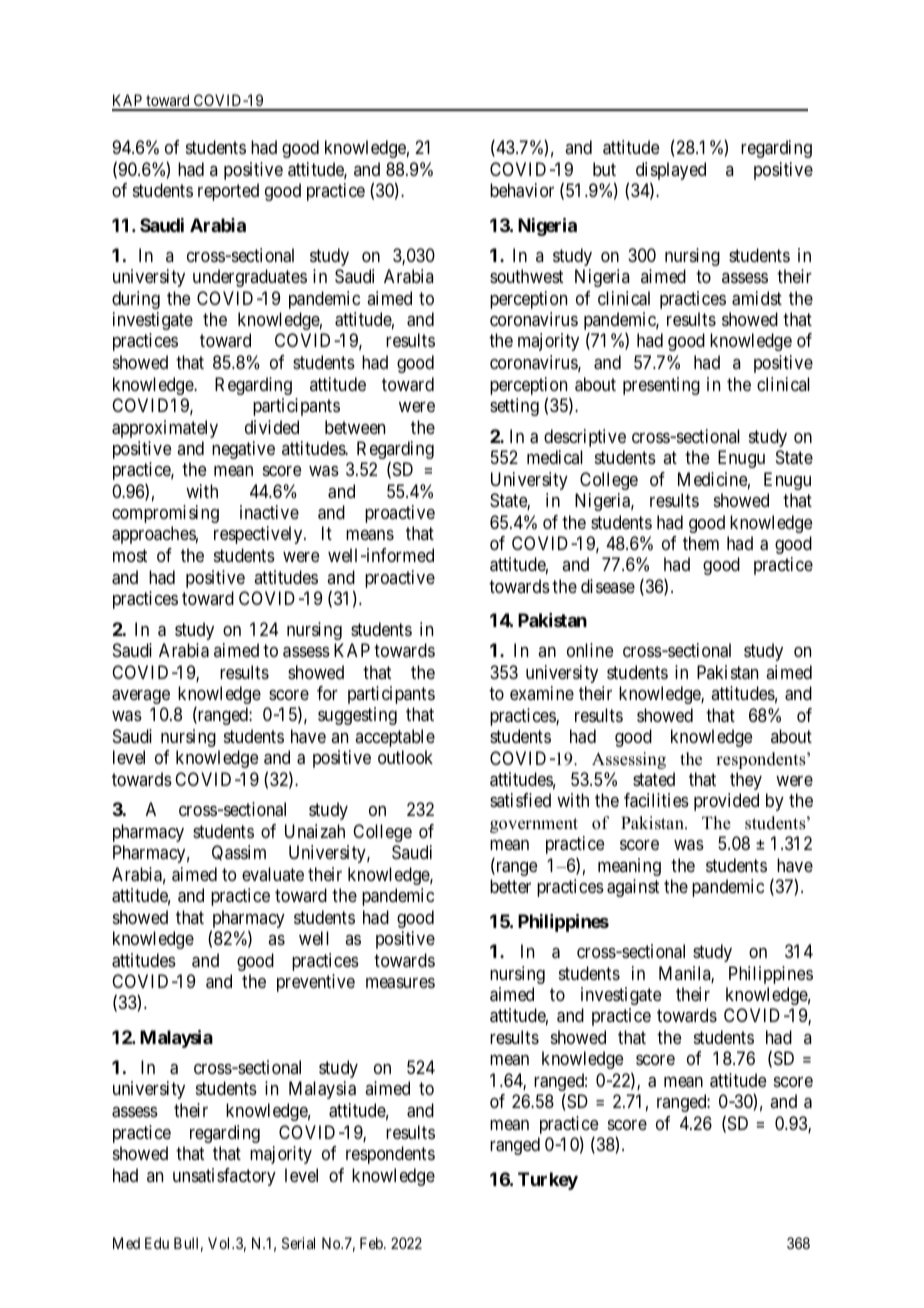  What do you see at coordinates (671, 172) in the document?
I see `displayed` at bounding box center [671, 172].
